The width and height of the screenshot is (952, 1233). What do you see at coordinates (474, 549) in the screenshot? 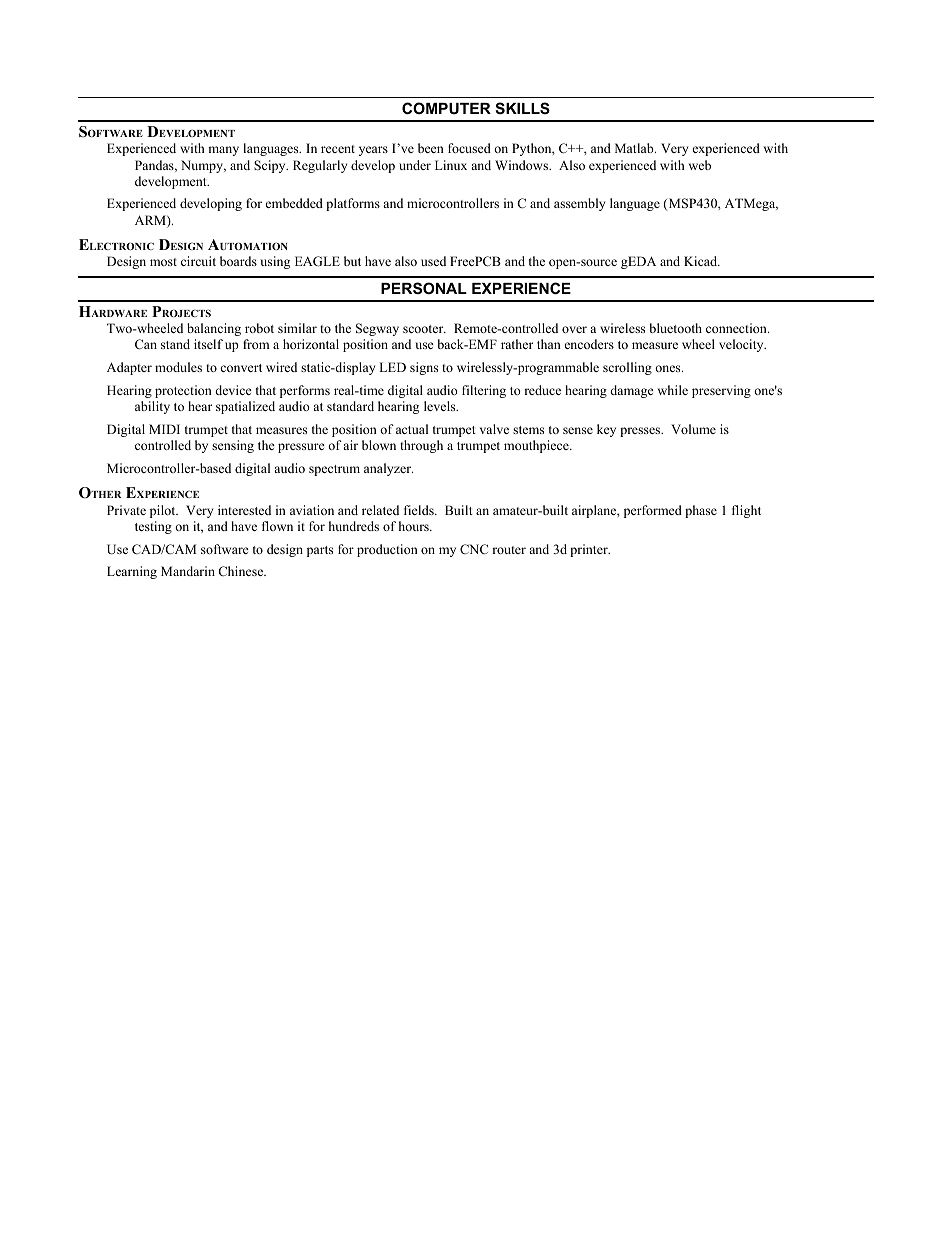
I see `CNC` at bounding box center [474, 549].
